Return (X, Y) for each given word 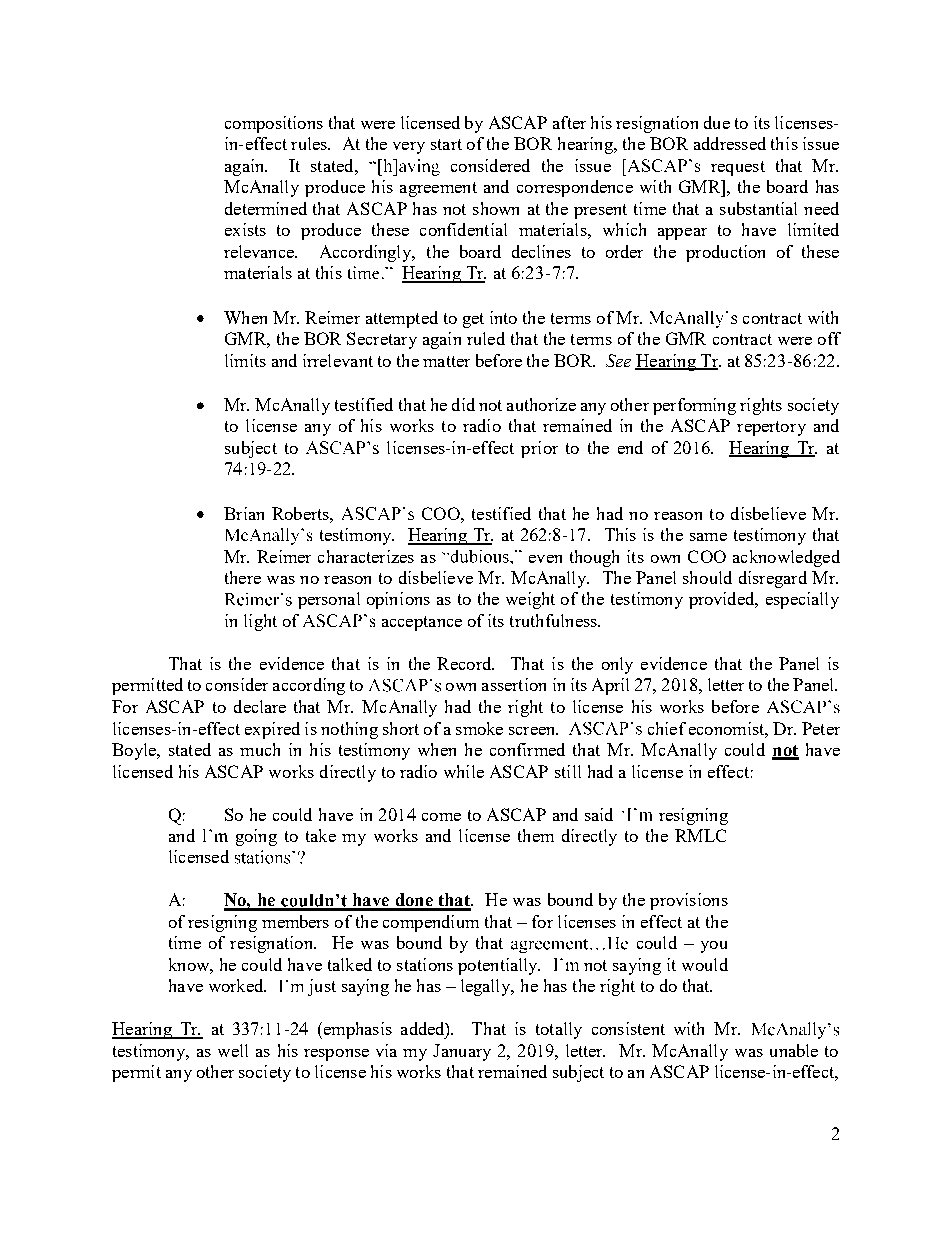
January (462, 1052)
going (256, 837)
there (243, 577)
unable (794, 1050)
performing (694, 406)
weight (530, 600)
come (441, 817)
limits (245, 360)
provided (723, 600)
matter (446, 361)
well (233, 1050)
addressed (730, 143)
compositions (274, 124)
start (446, 144)
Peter (821, 728)
